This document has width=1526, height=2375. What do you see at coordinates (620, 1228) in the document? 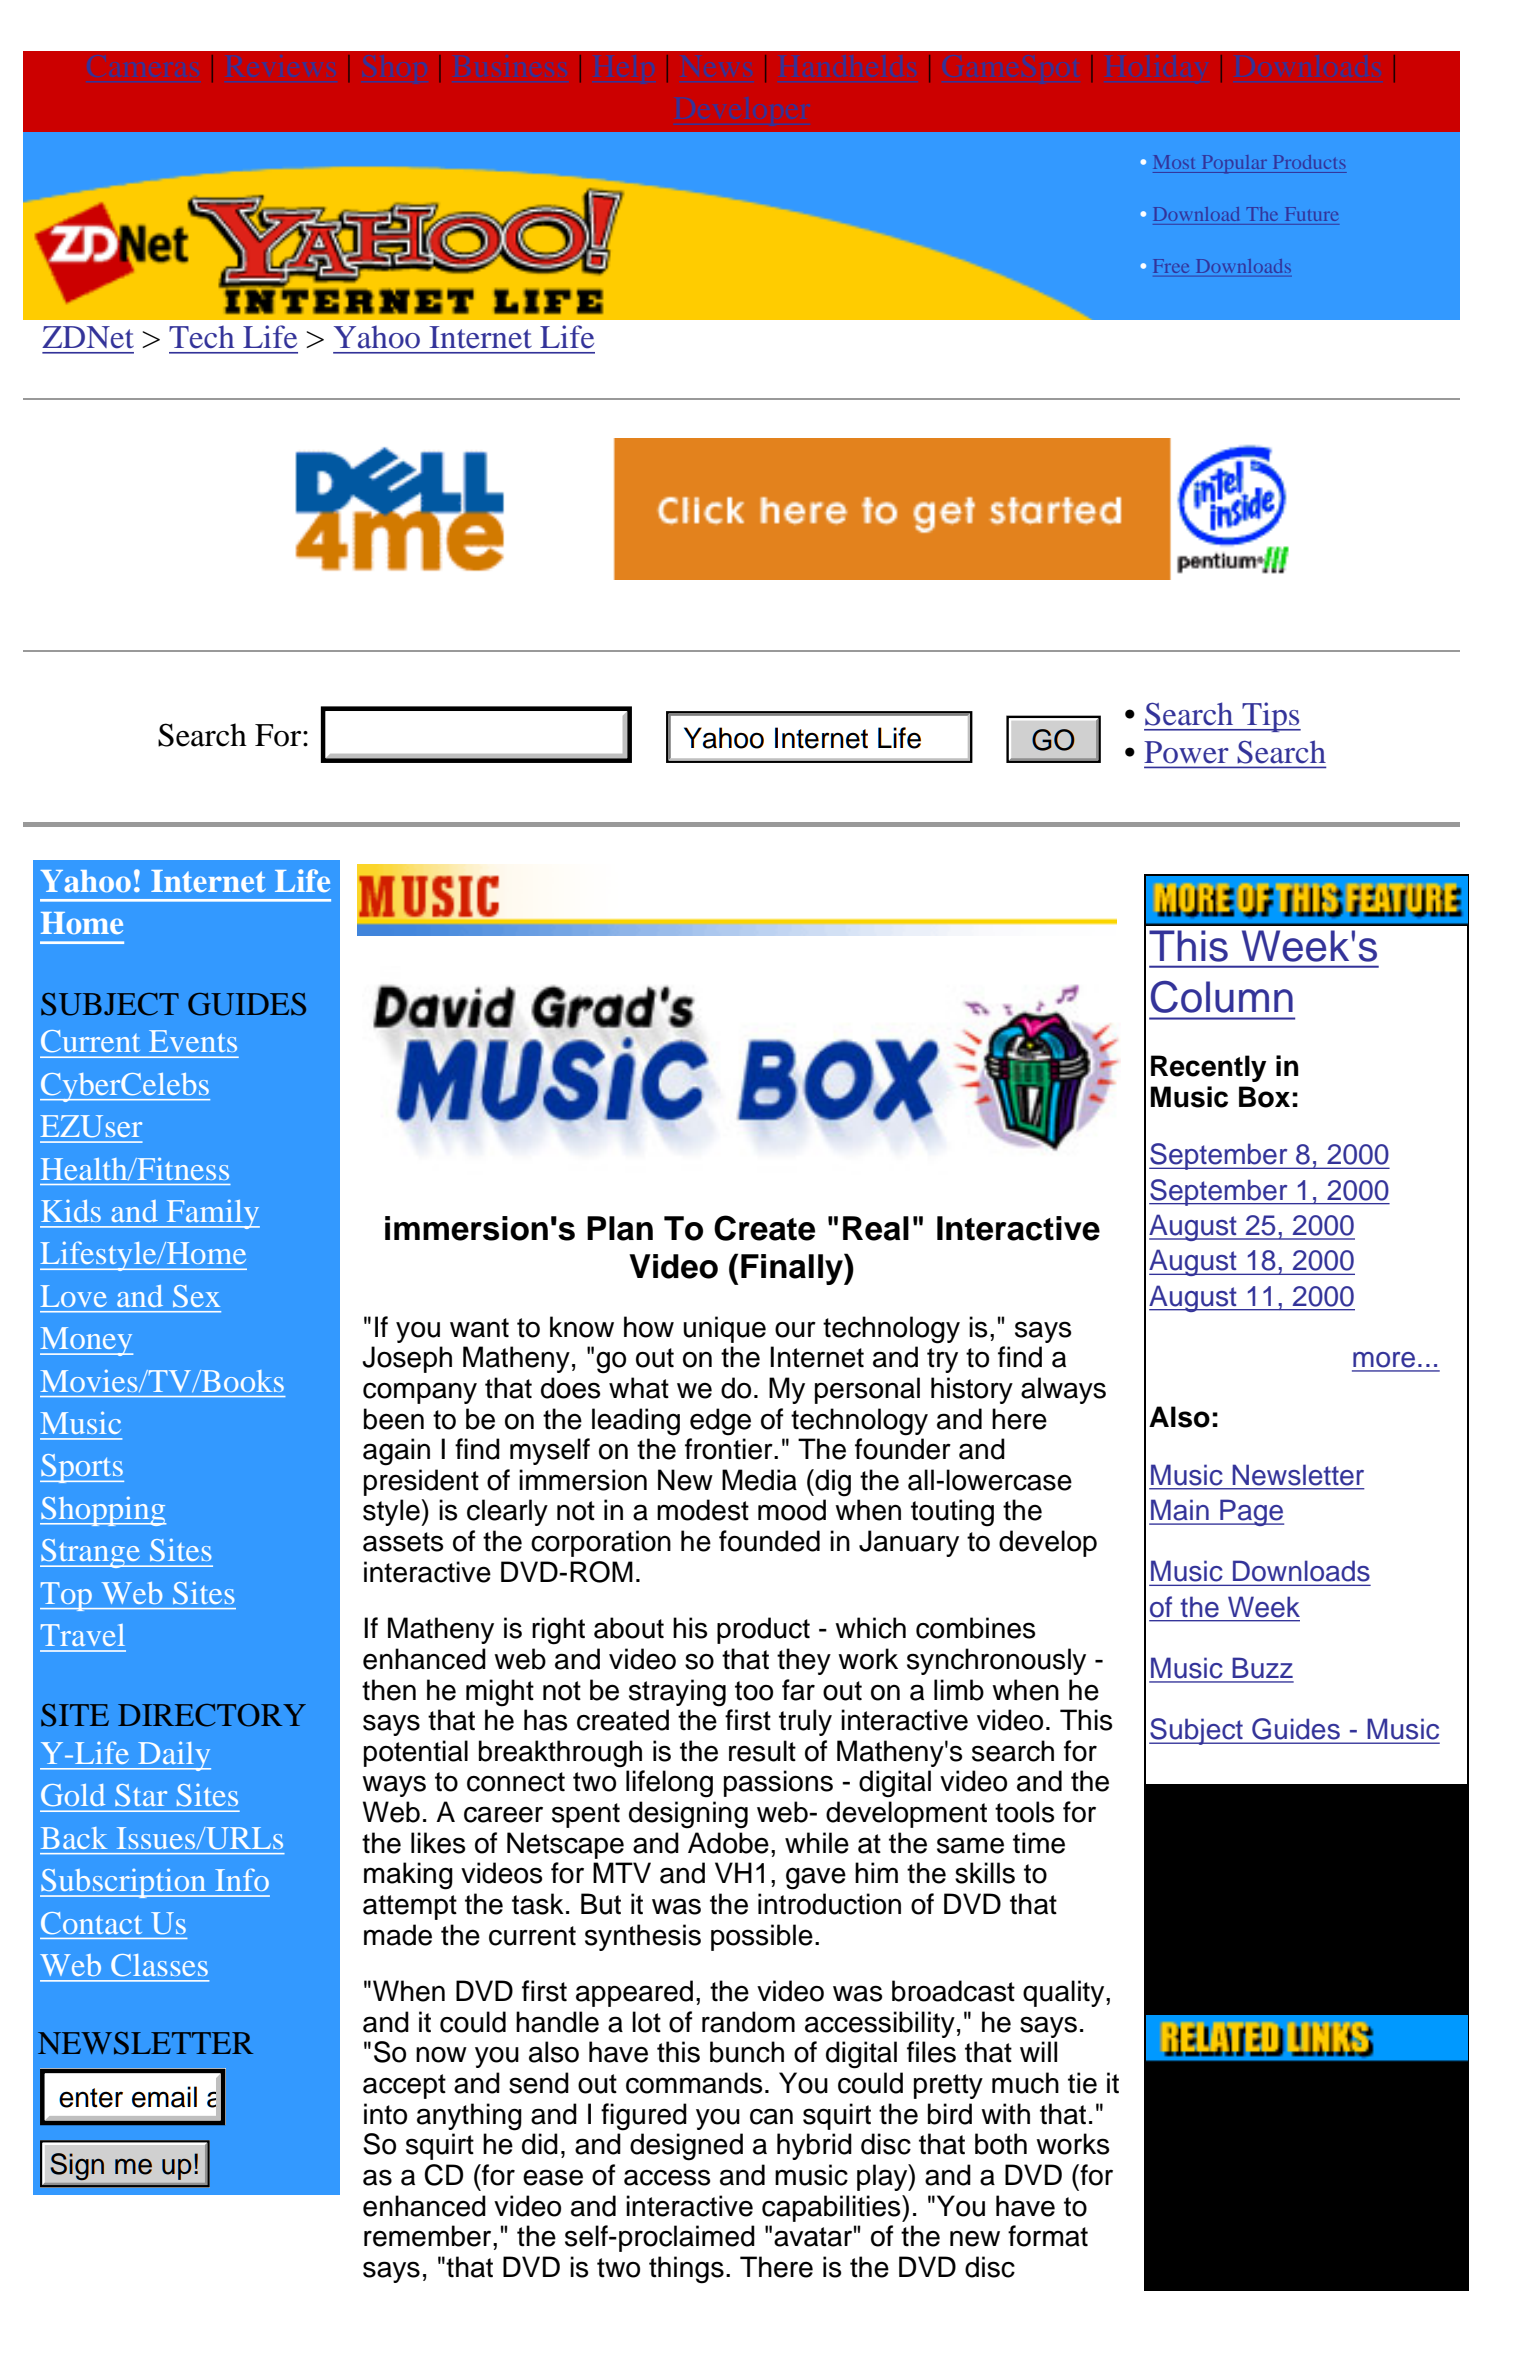
I see `Plan` at bounding box center [620, 1228].
